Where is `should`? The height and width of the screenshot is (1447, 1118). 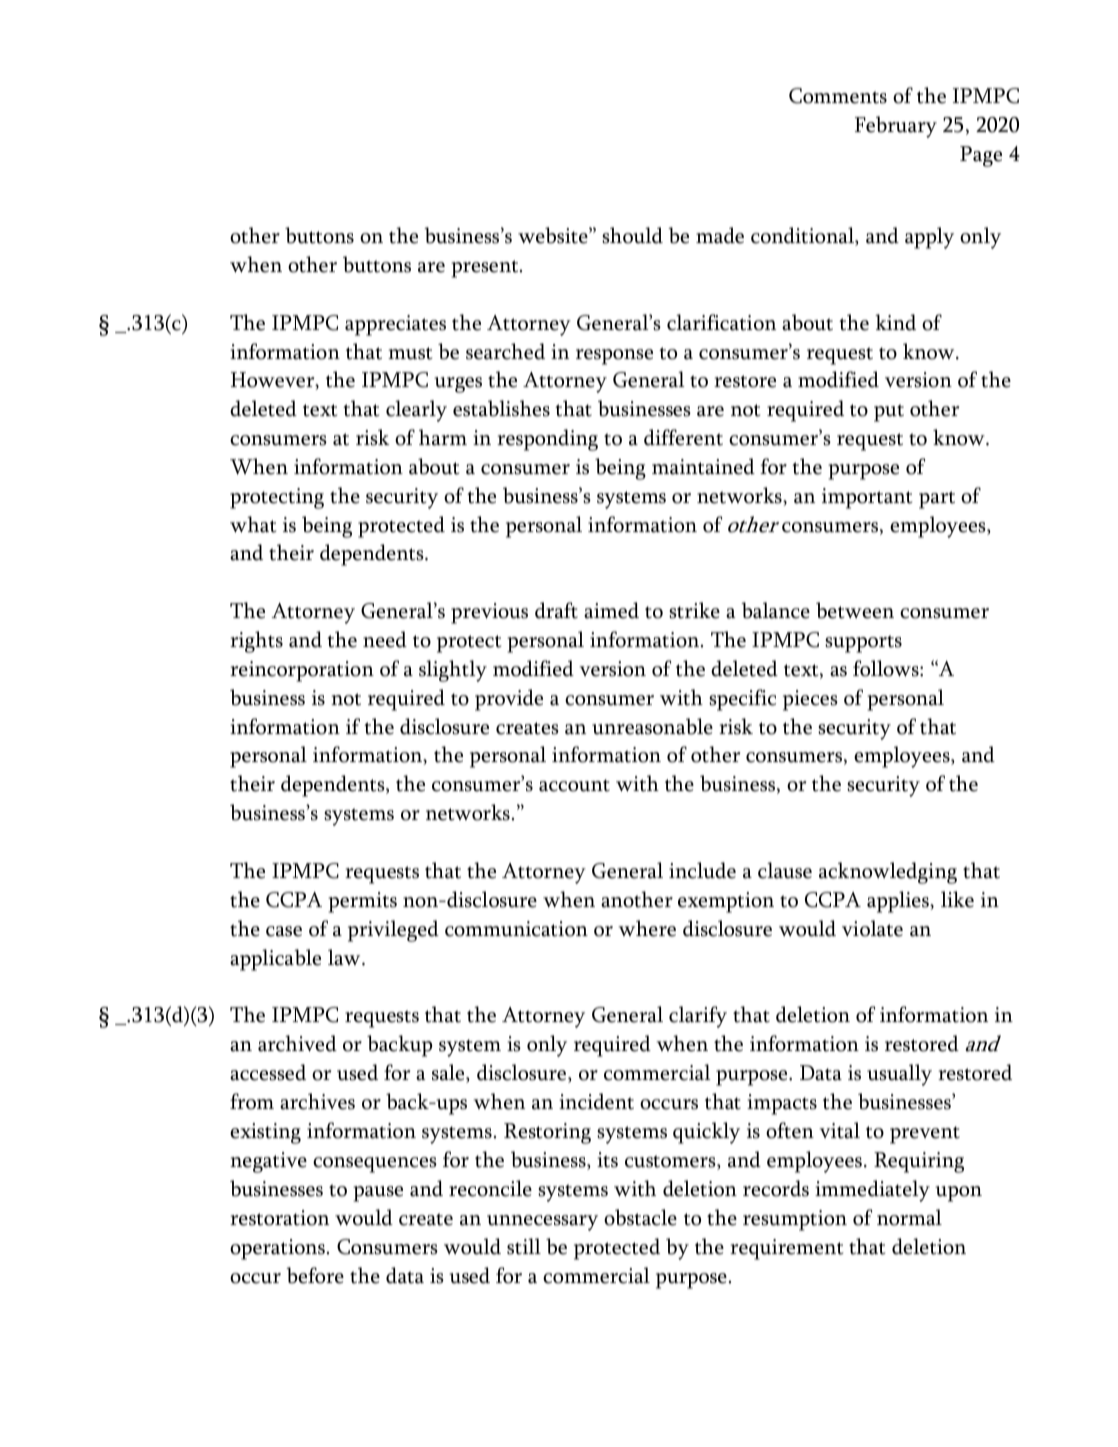 should is located at coordinates (632, 235).
